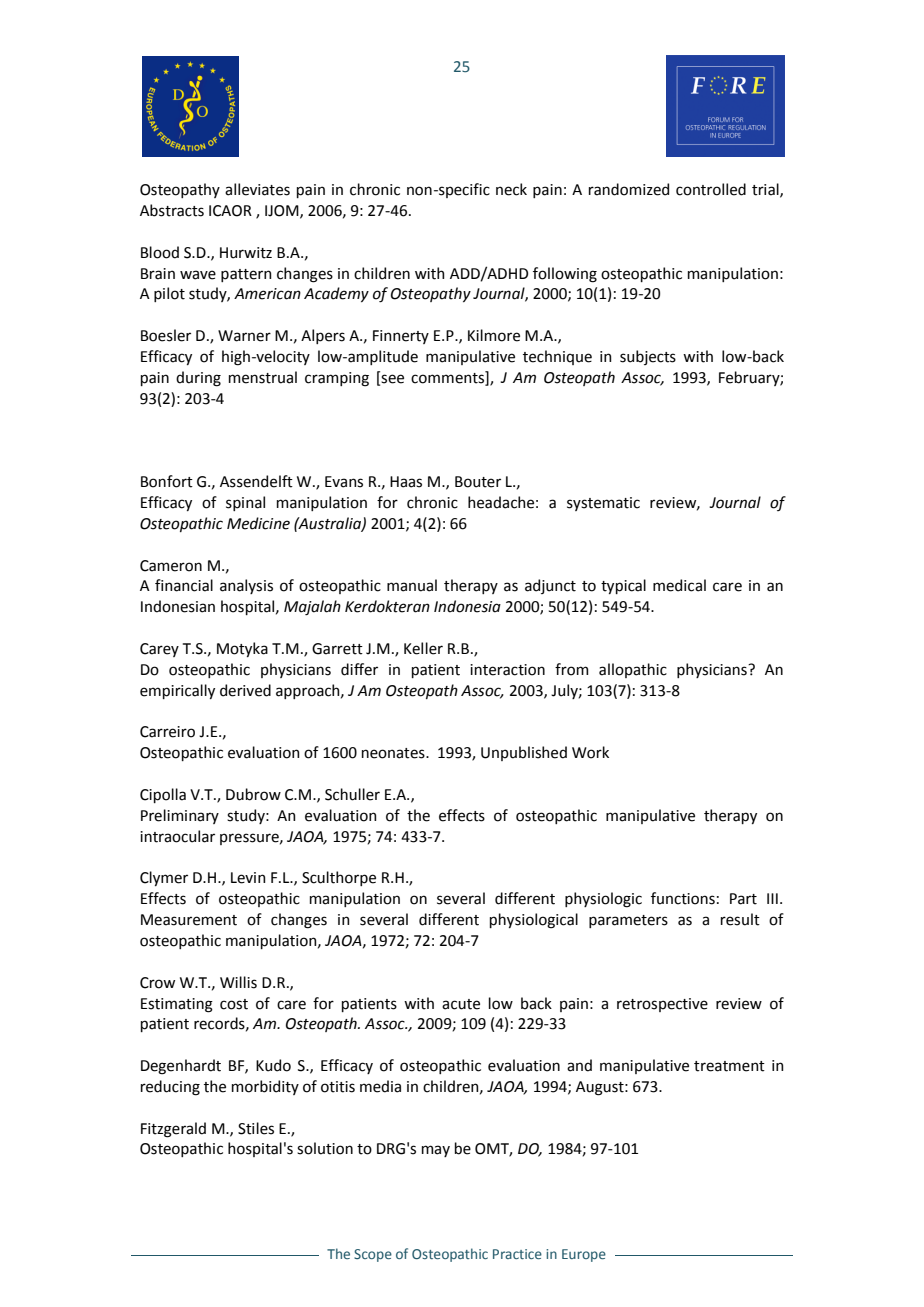 The image size is (924, 1307). I want to click on analysis, so click(246, 586).
